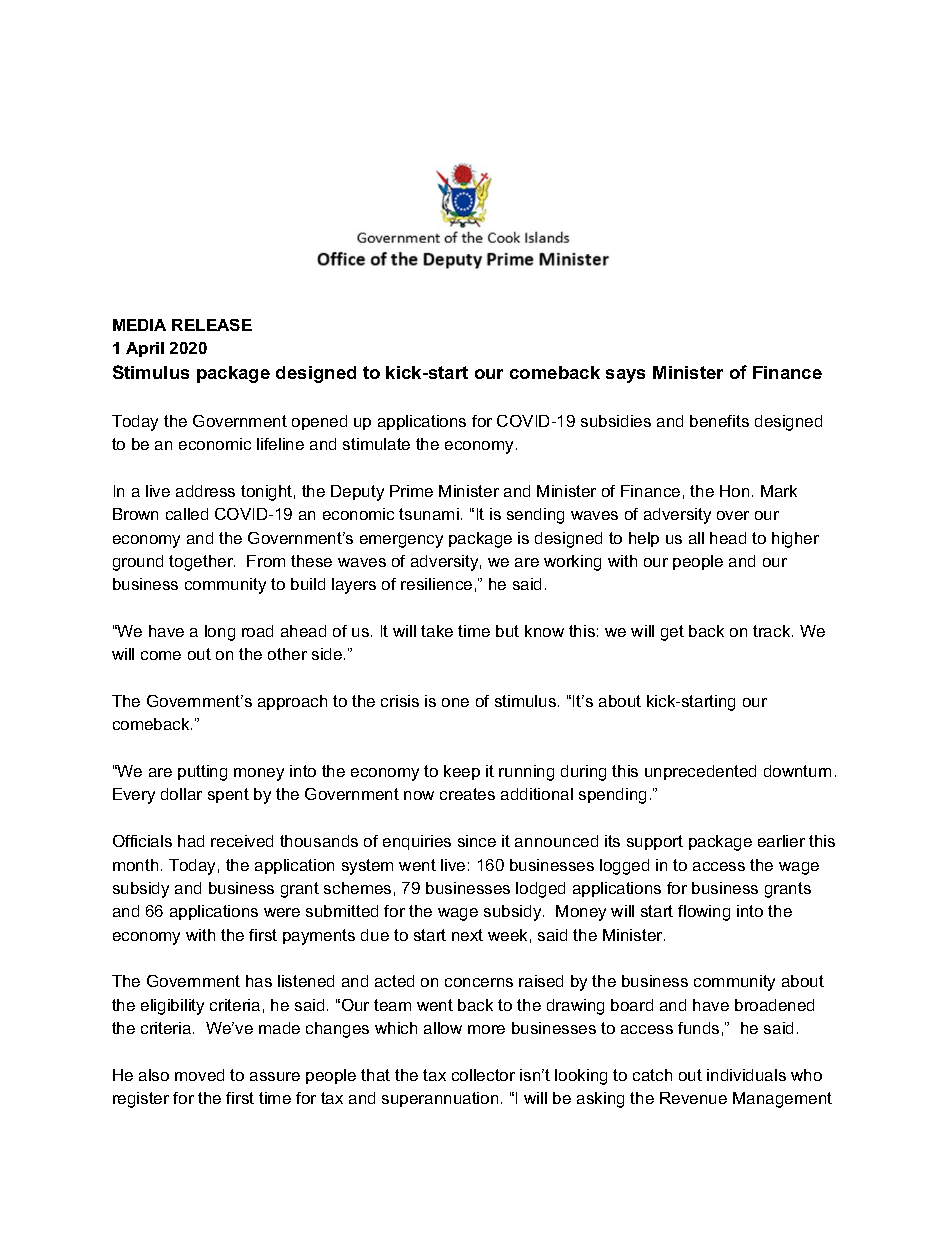 The image size is (952, 1233). I want to click on individuals, so click(746, 1075).
